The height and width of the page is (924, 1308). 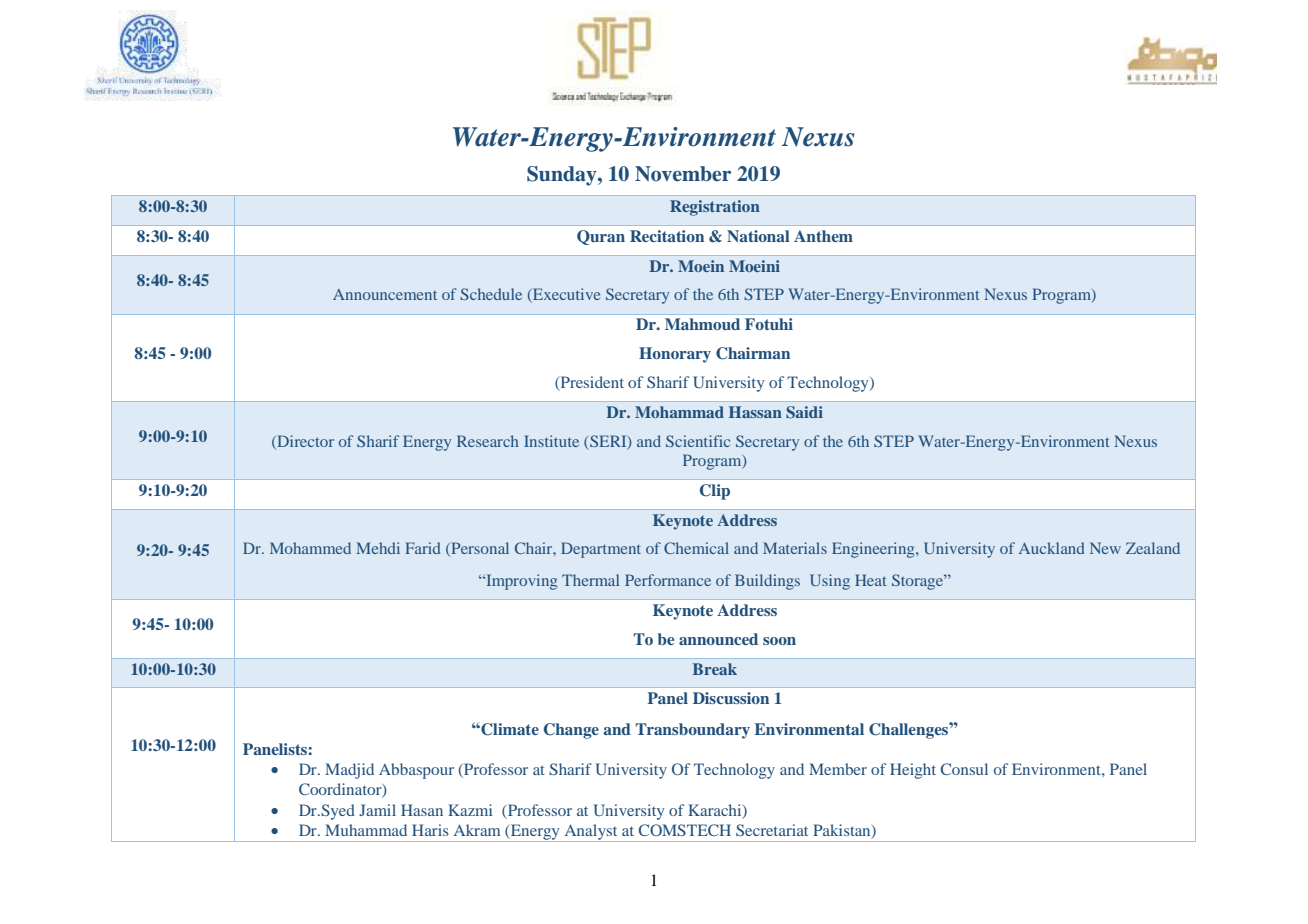 I want to click on Anthem, so click(x=823, y=236).
